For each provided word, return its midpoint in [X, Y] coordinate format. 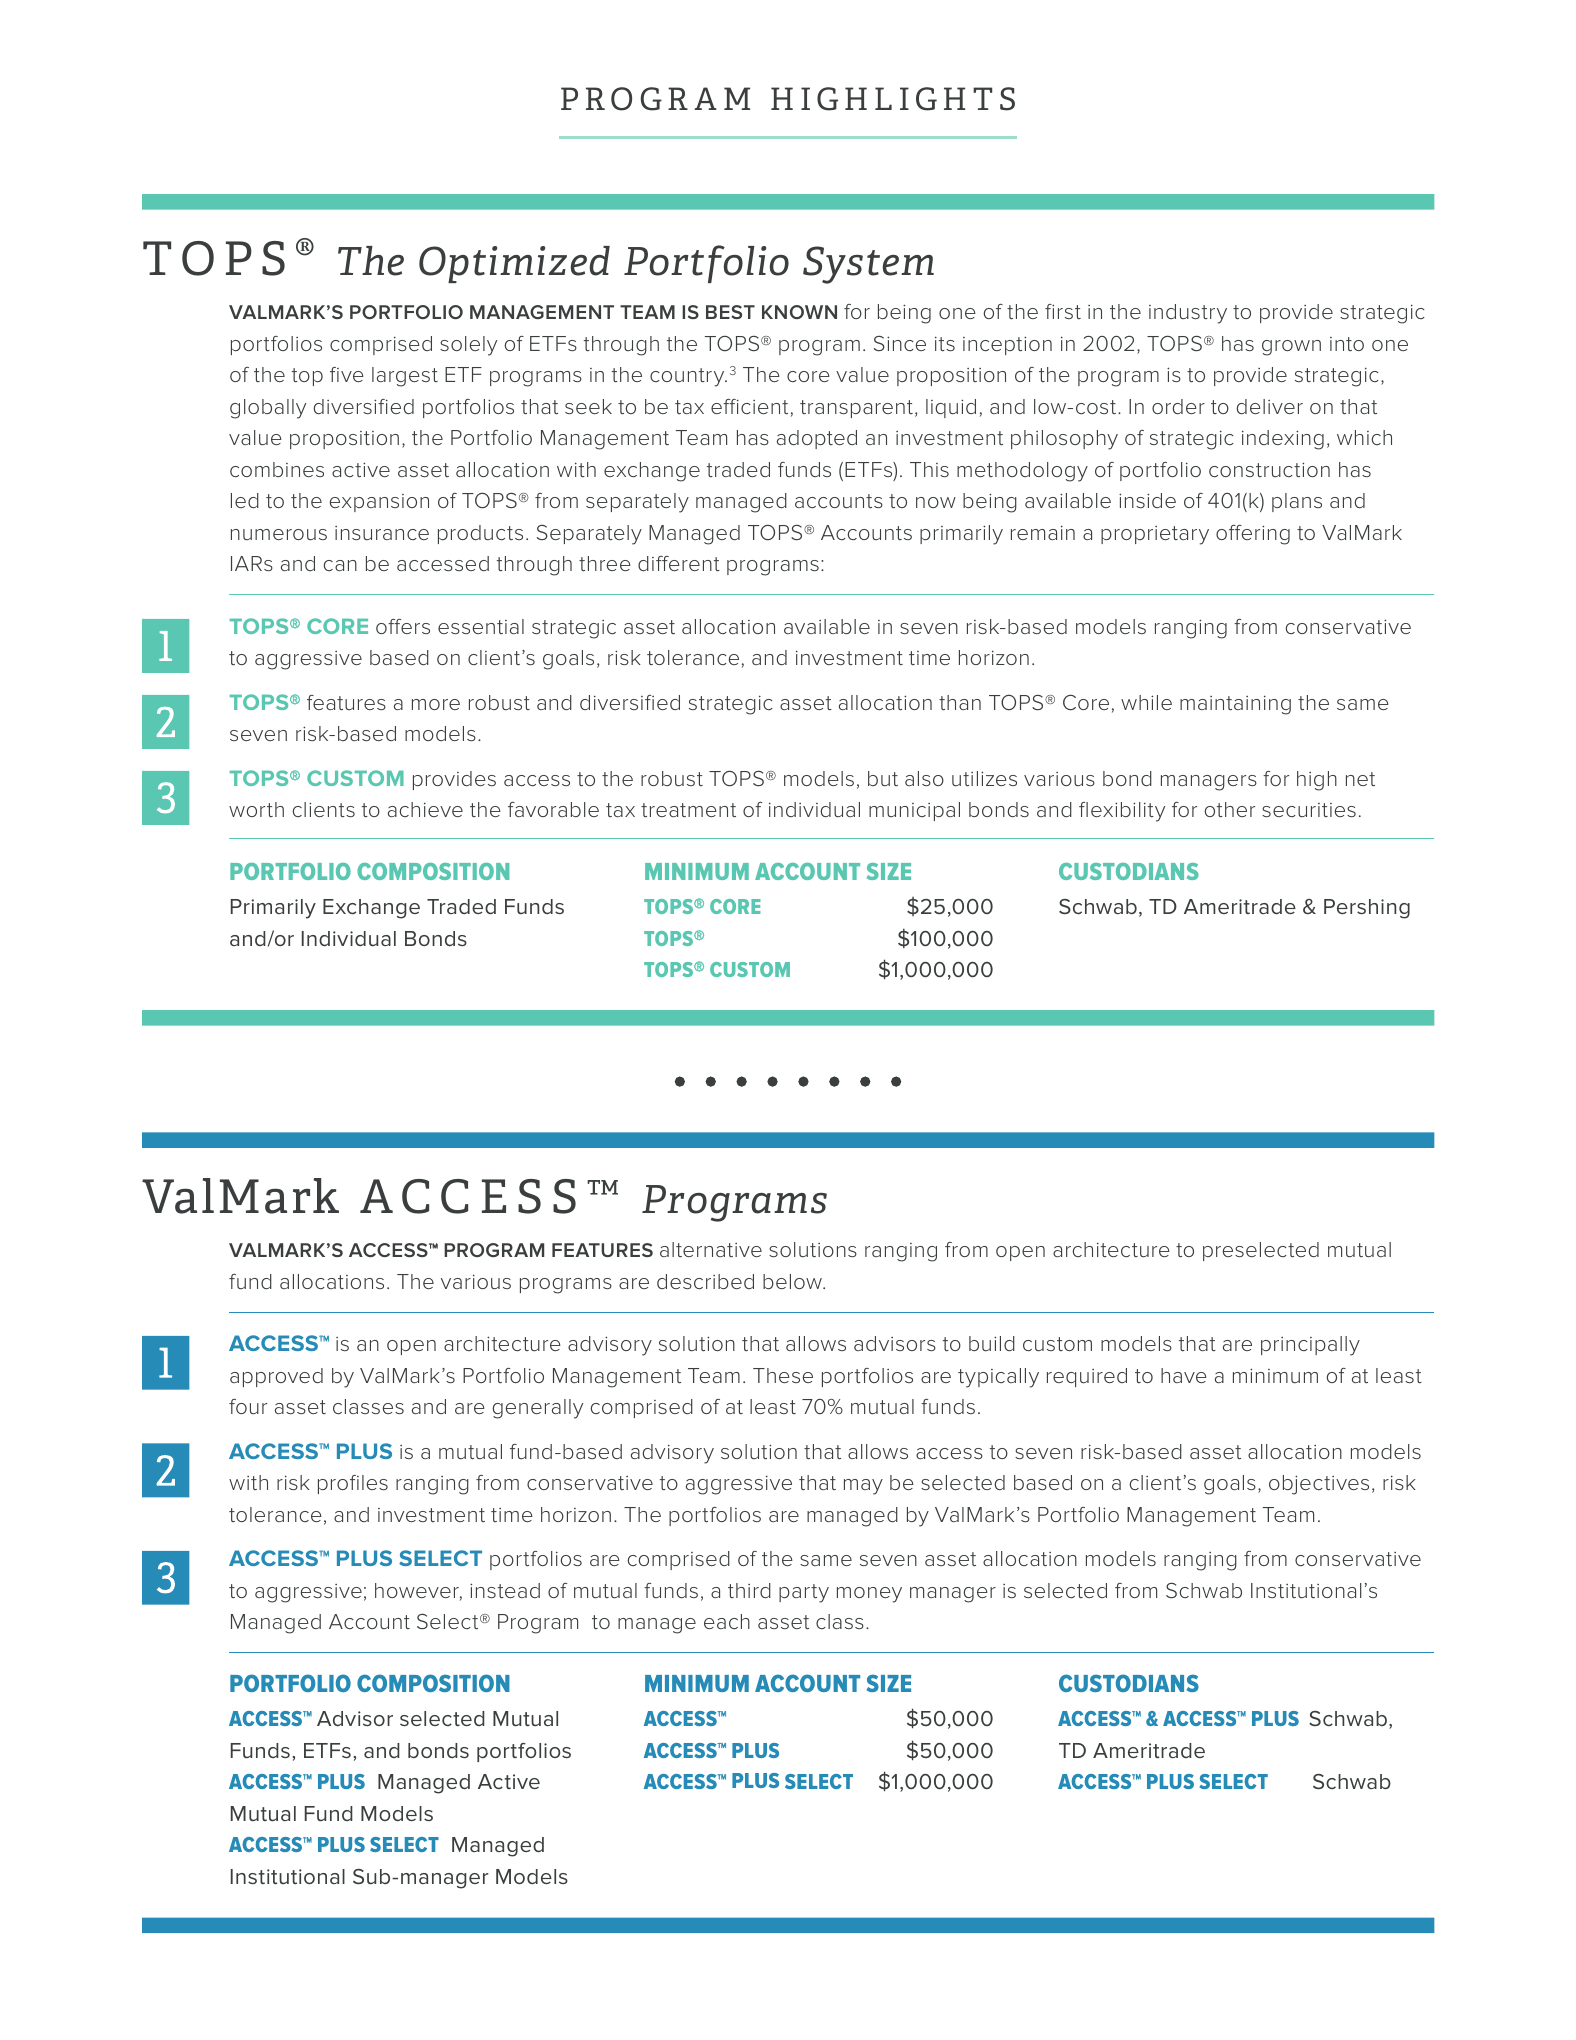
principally [1310, 1346]
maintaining [1235, 705]
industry [1188, 314]
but [883, 778]
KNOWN [799, 312]
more [436, 704]
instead [505, 1590]
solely [468, 346]
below [793, 1281]
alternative [711, 1249]
